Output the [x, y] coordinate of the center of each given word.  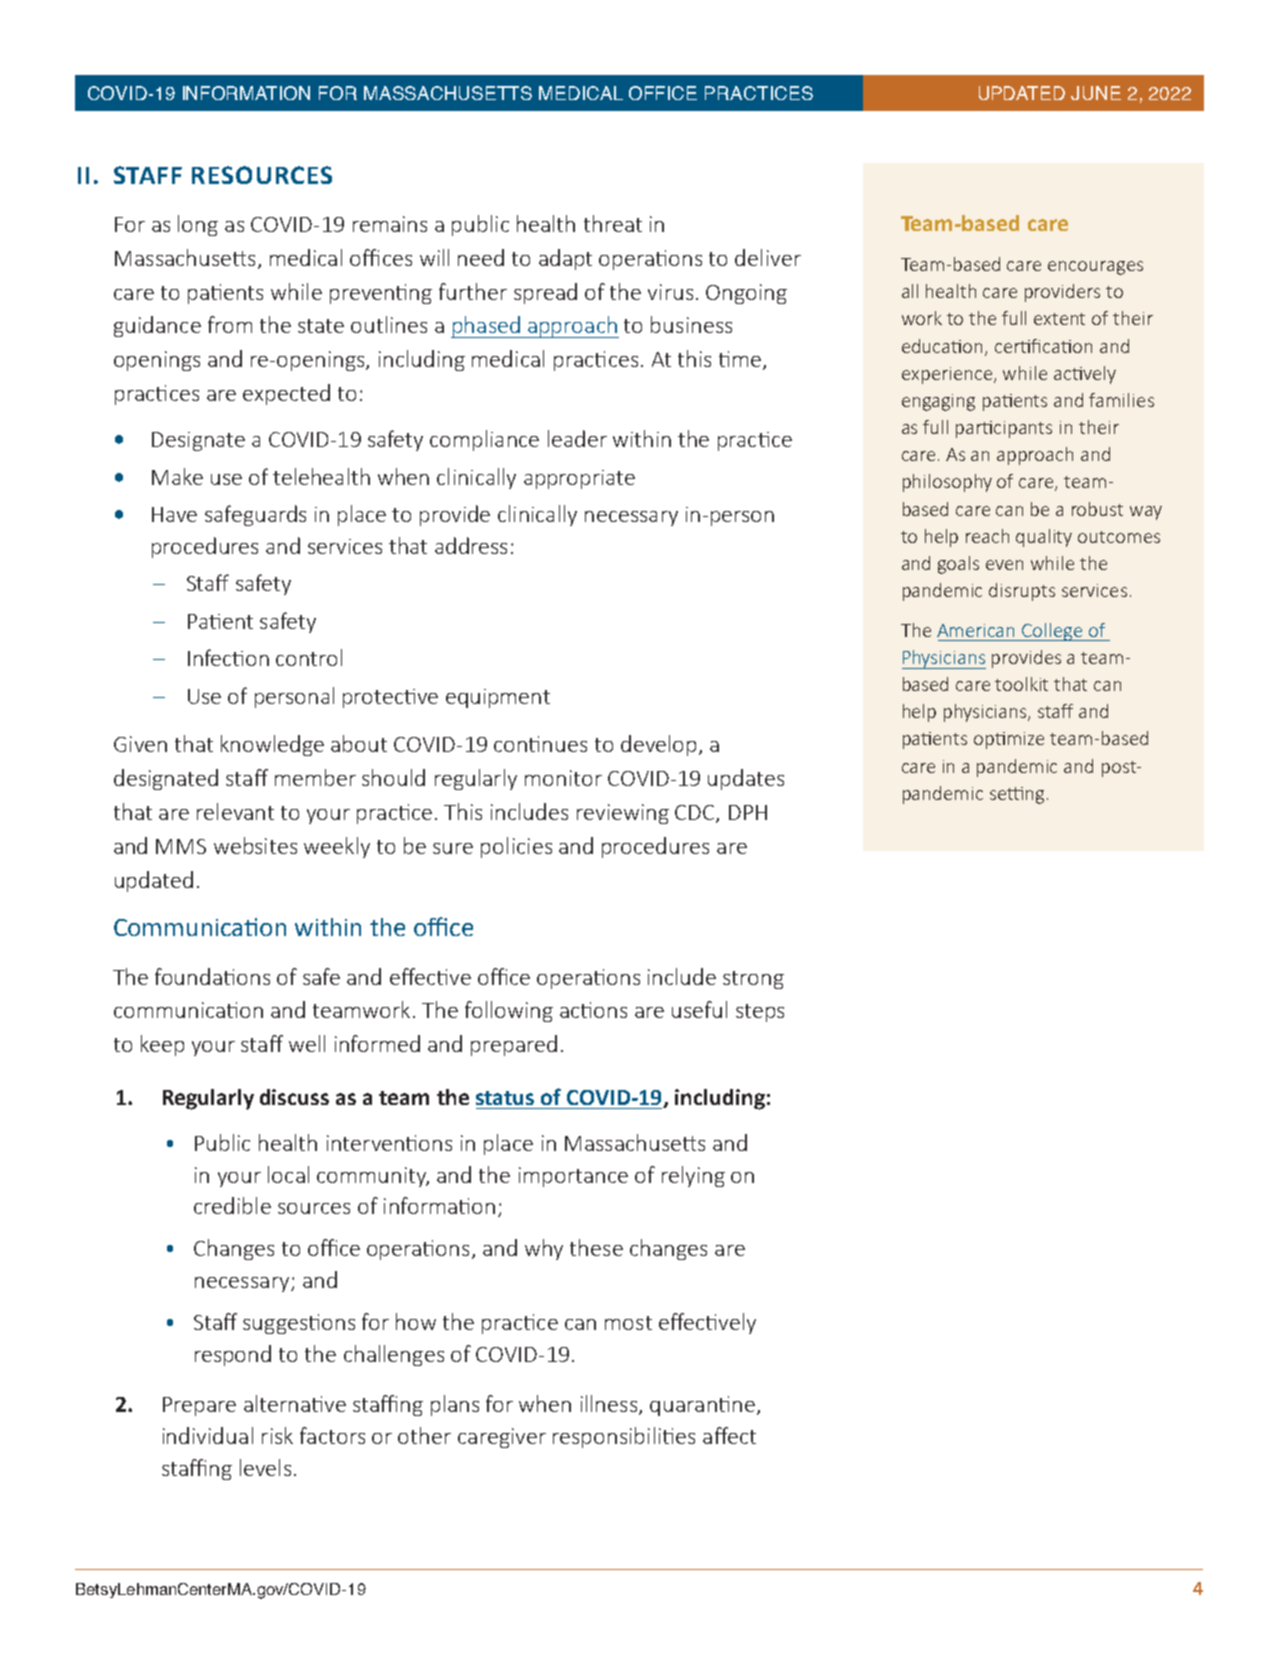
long [198, 225]
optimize [1009, 740]
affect [729, 1435]
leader [577, 438]
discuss [294, 1097]
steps [760, 1013]
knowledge [272, 745]
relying [693, 1176]
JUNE [1096, 93]
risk [277, 1435]
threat [613, 223]
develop [658, 745]
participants [1004, 429]
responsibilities [624, 1437]
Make [177, 476]
